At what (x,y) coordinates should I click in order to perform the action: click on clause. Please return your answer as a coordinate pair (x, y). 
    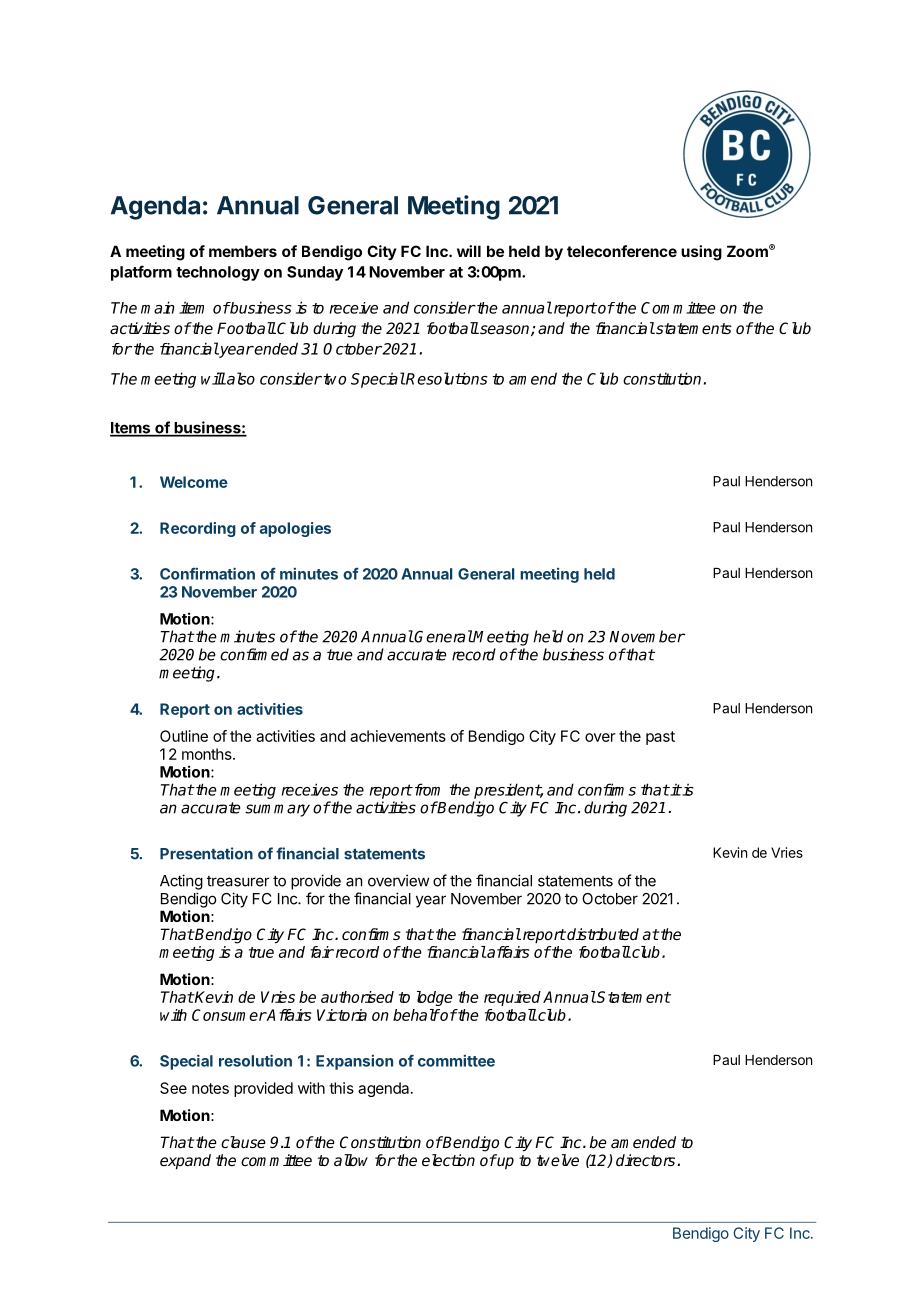
    Looking at the image, I should click on (243, 1142).
